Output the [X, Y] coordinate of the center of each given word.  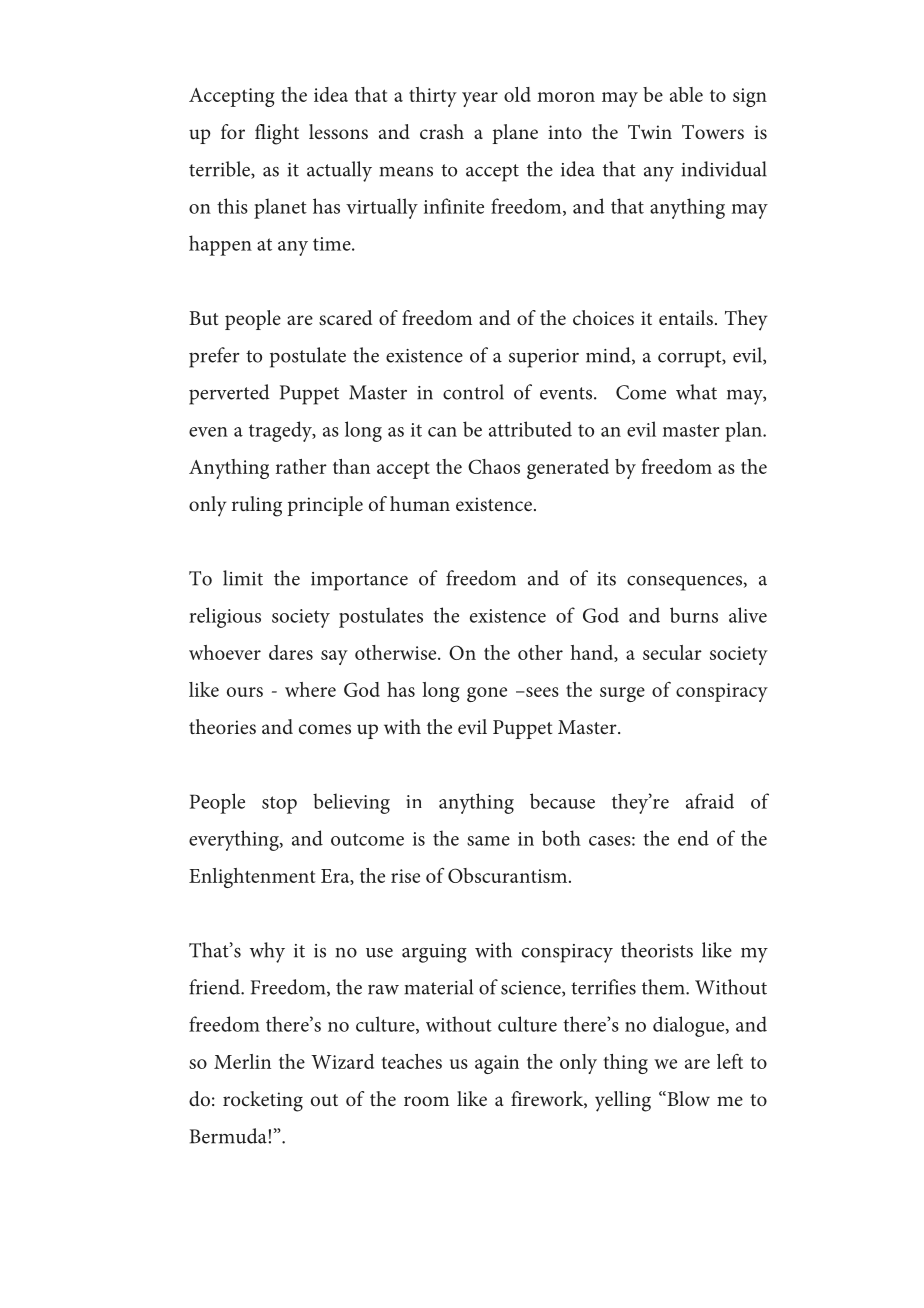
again [497, 1064]
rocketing [263, 1101]
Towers [713, 132]
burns [694, 615]
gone [487, 694]
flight [277, 134]
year [480, 99]
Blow [687, 1098]
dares [291, 652]
